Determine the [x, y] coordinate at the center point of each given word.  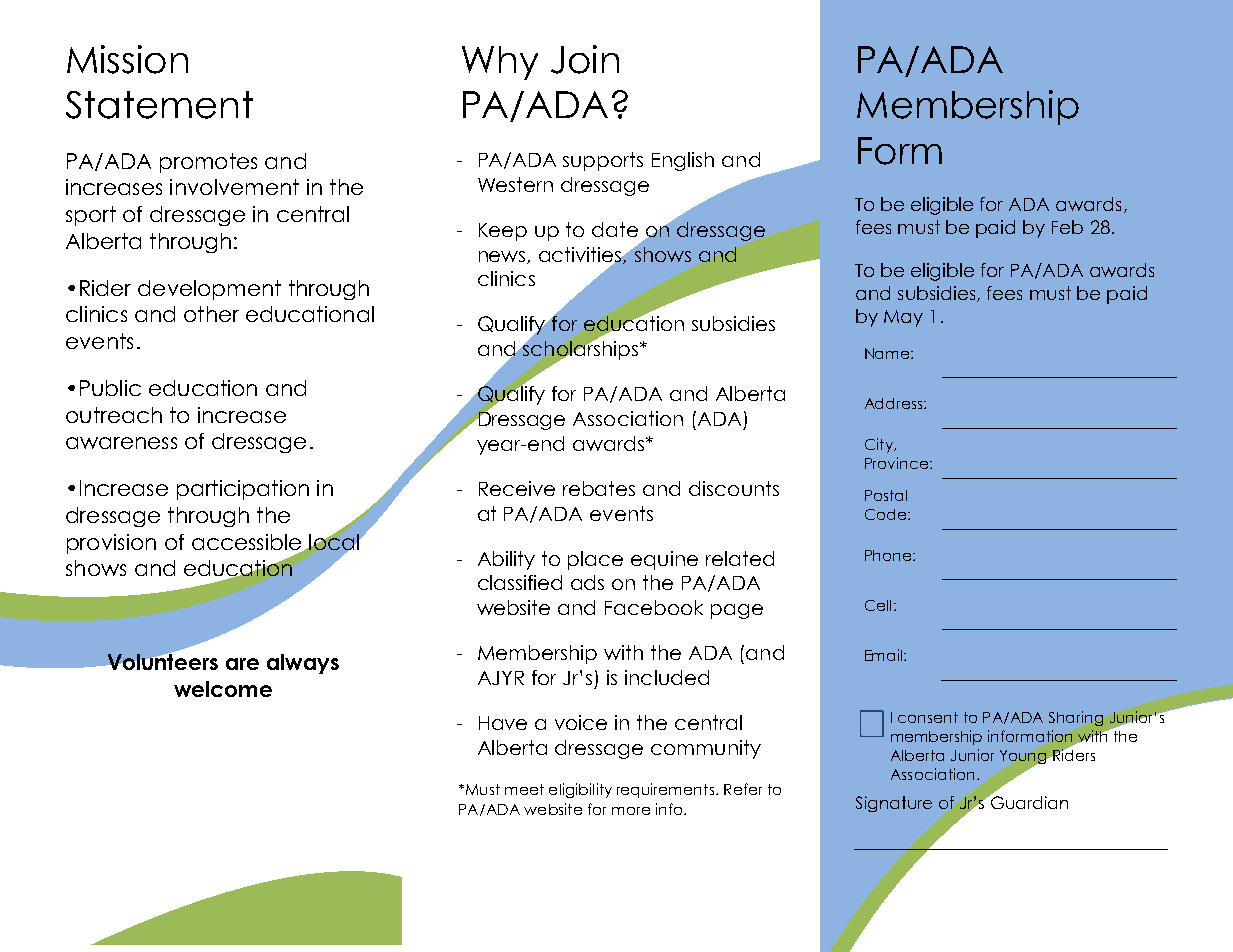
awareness [121, 443]
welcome [223, 689]
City [880, 445]
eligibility [580, 790]
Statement [159, 105]
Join [585, 59]
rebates [599, 488]
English [683, 161]
